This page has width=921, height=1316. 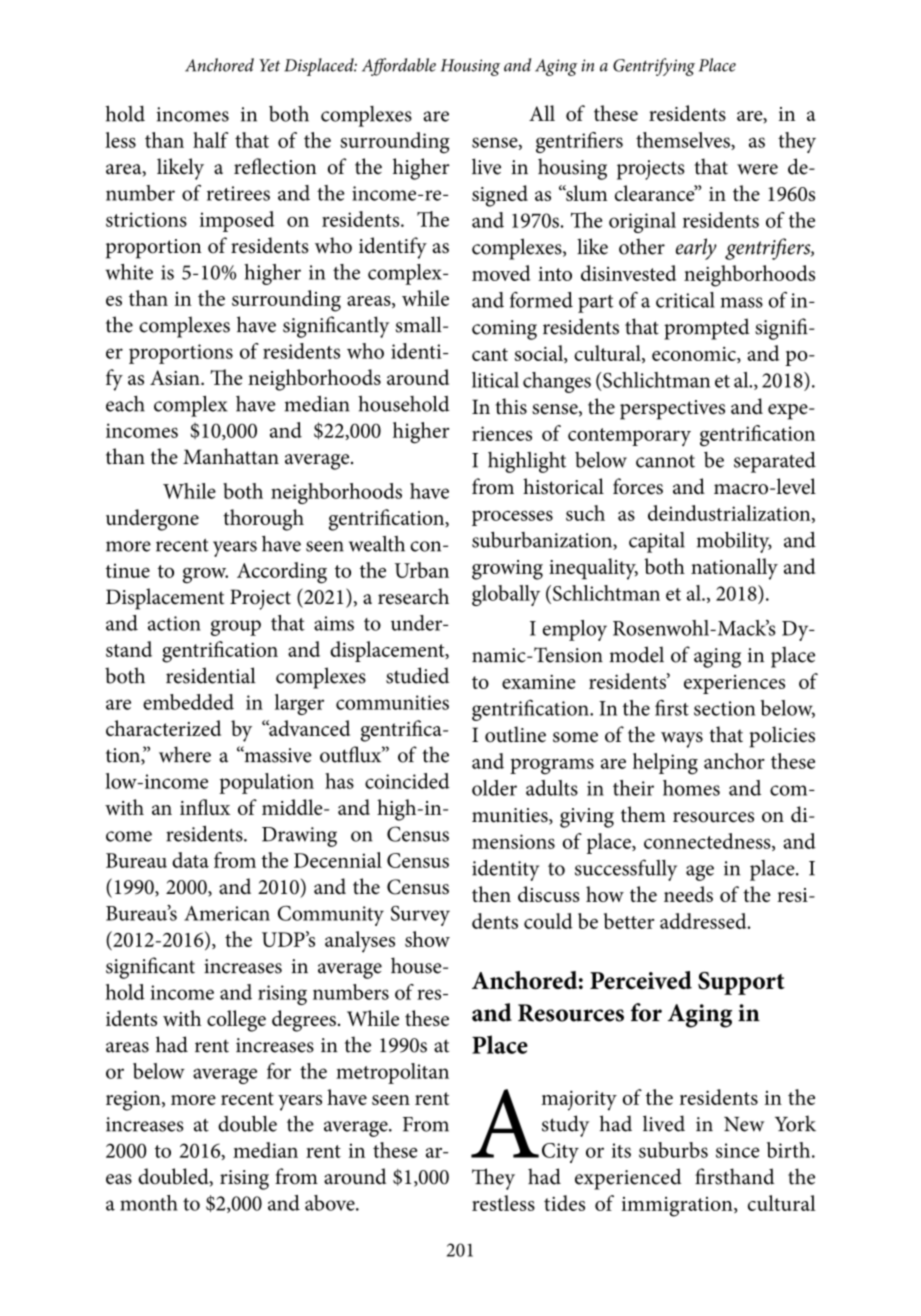 I want to click on Gentrifying, so click(x=654, y=67).
